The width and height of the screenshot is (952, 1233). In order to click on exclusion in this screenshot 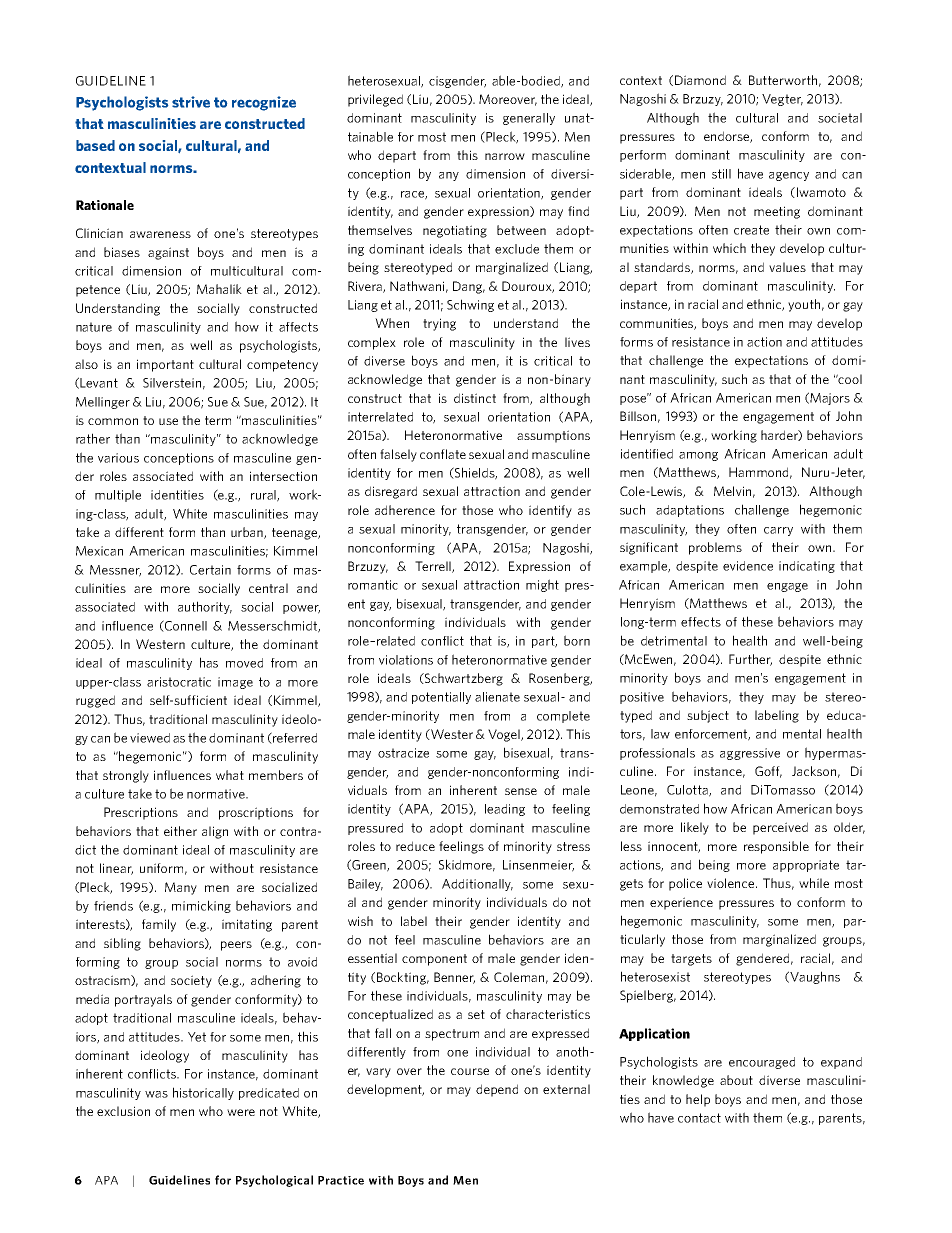, I will do `click(123, 1111)`.
